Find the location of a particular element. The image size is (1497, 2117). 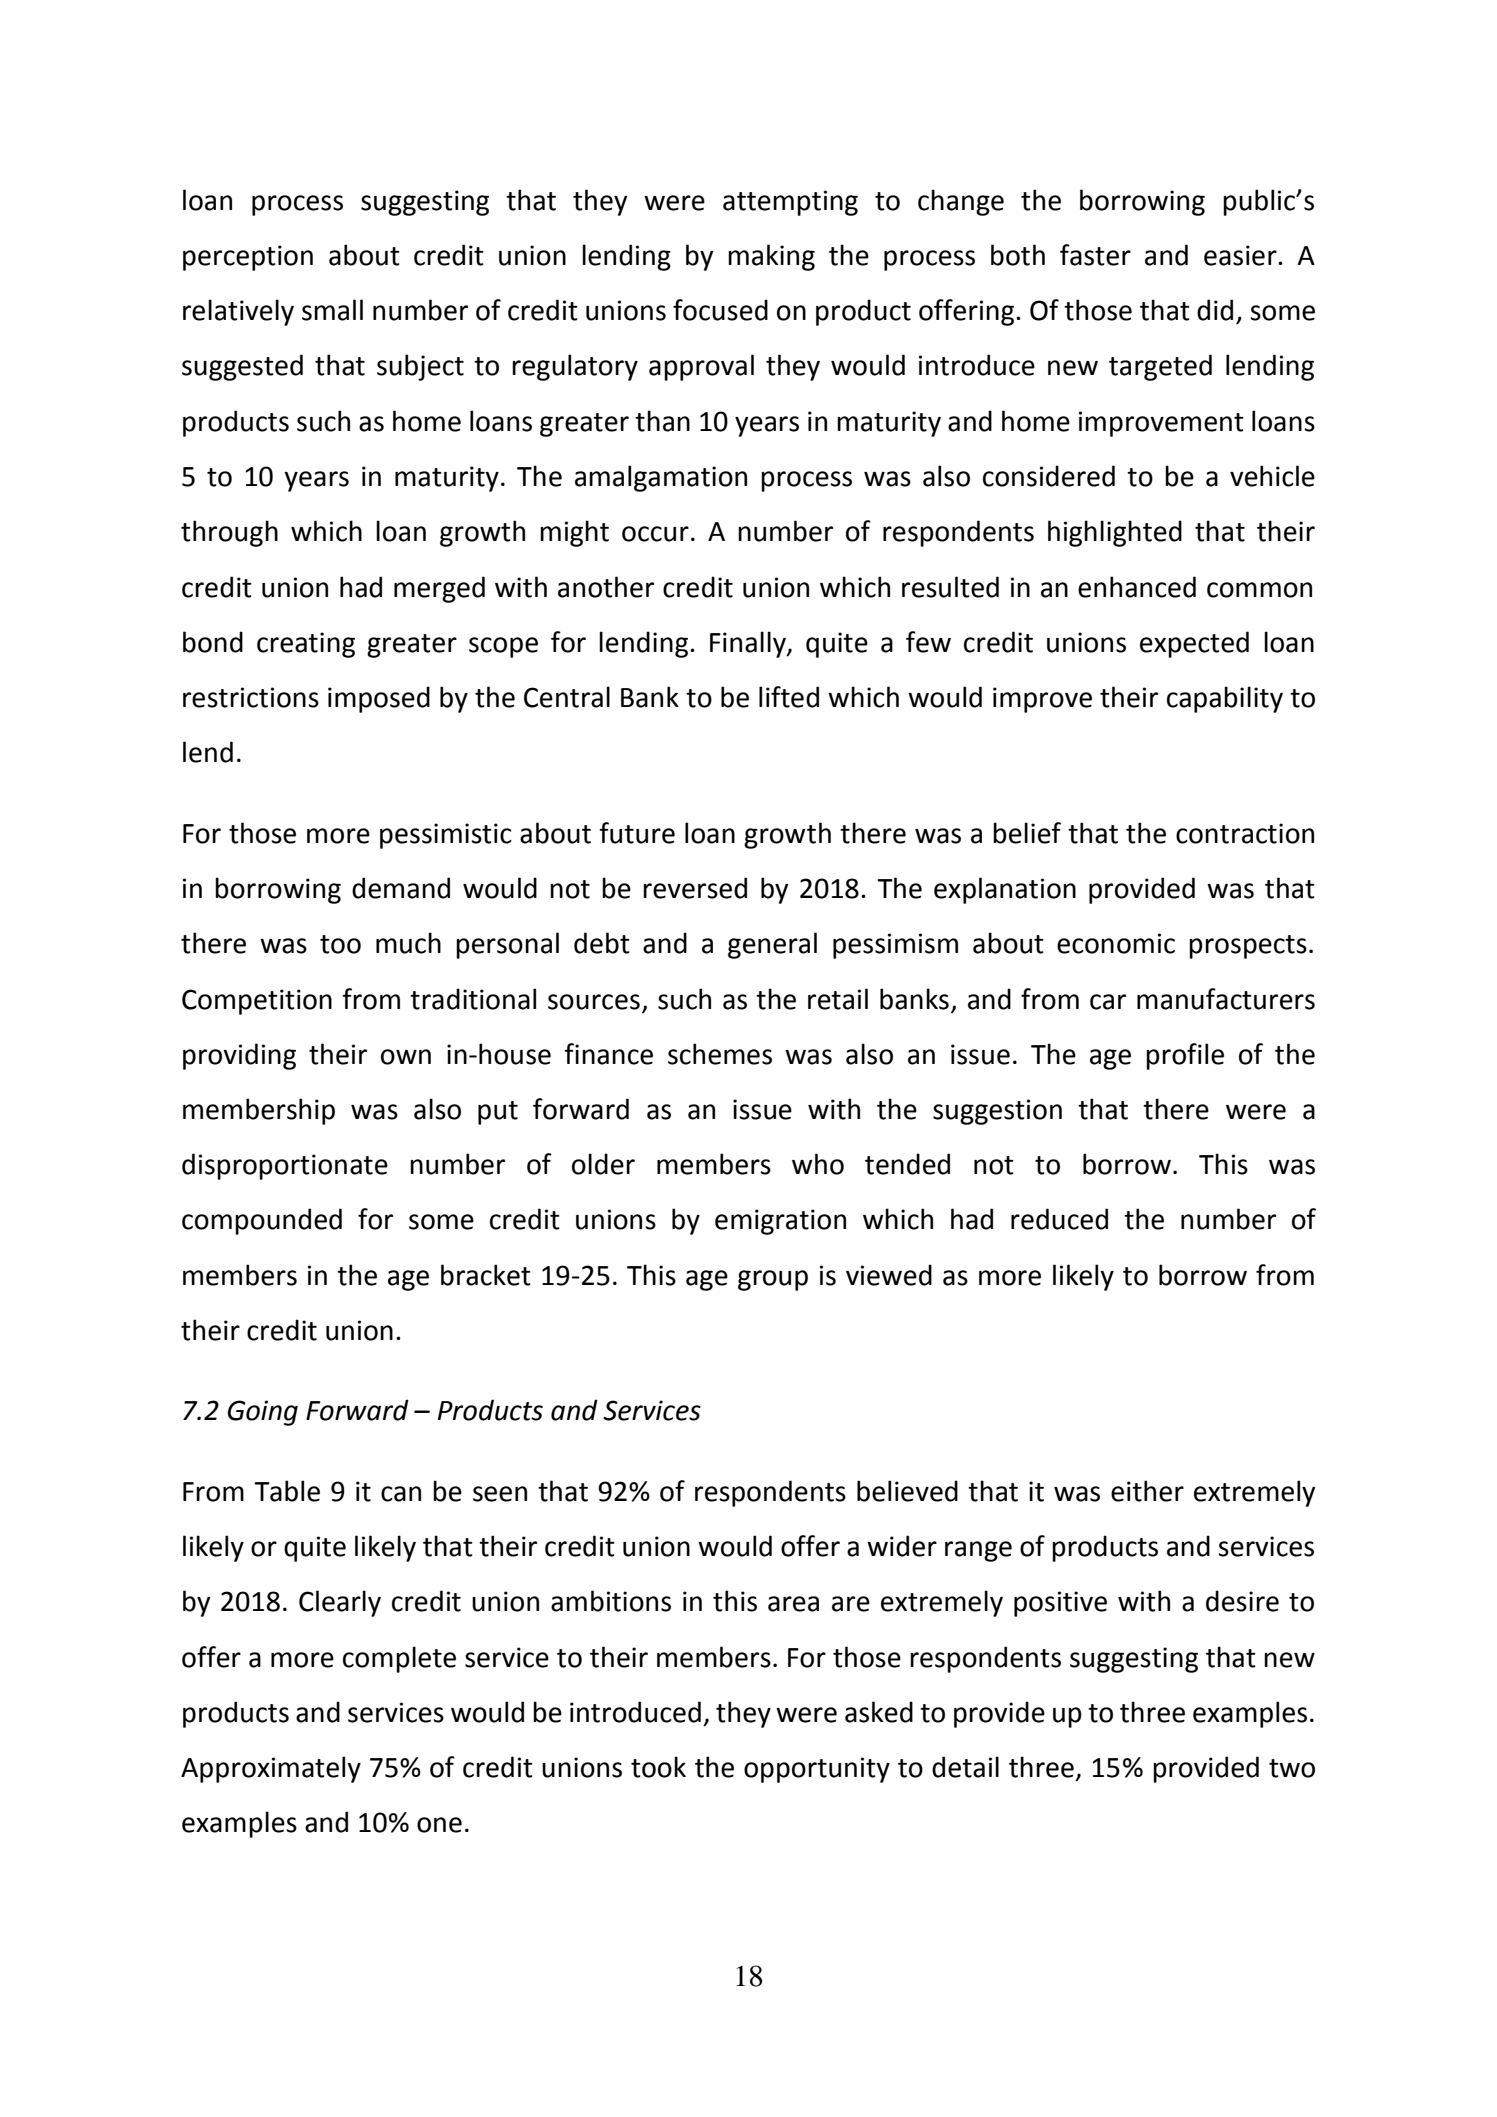

compounded is located at coordinates (262, 1221).
